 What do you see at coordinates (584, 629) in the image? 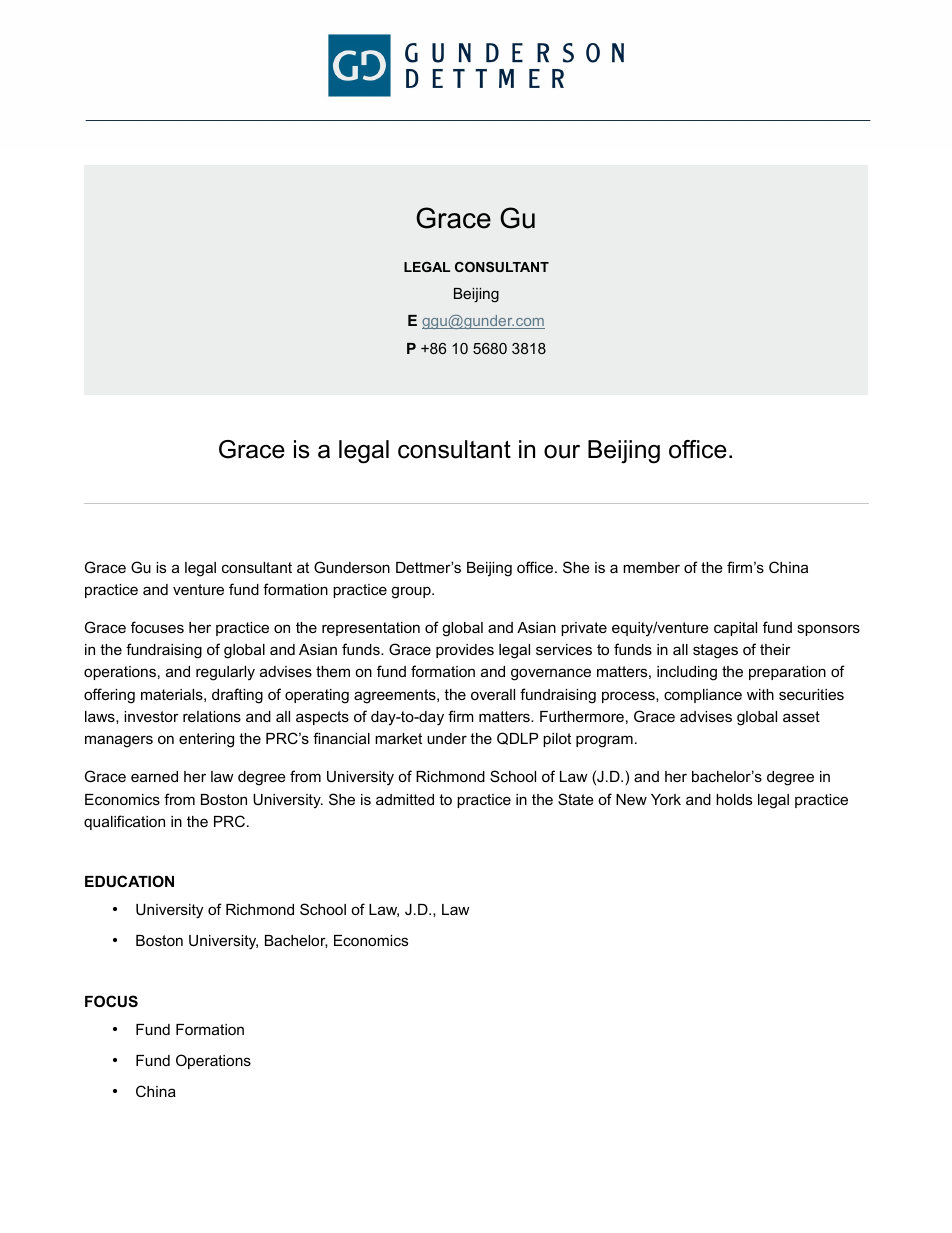
I see `private` at bounding box center [584, 629].
